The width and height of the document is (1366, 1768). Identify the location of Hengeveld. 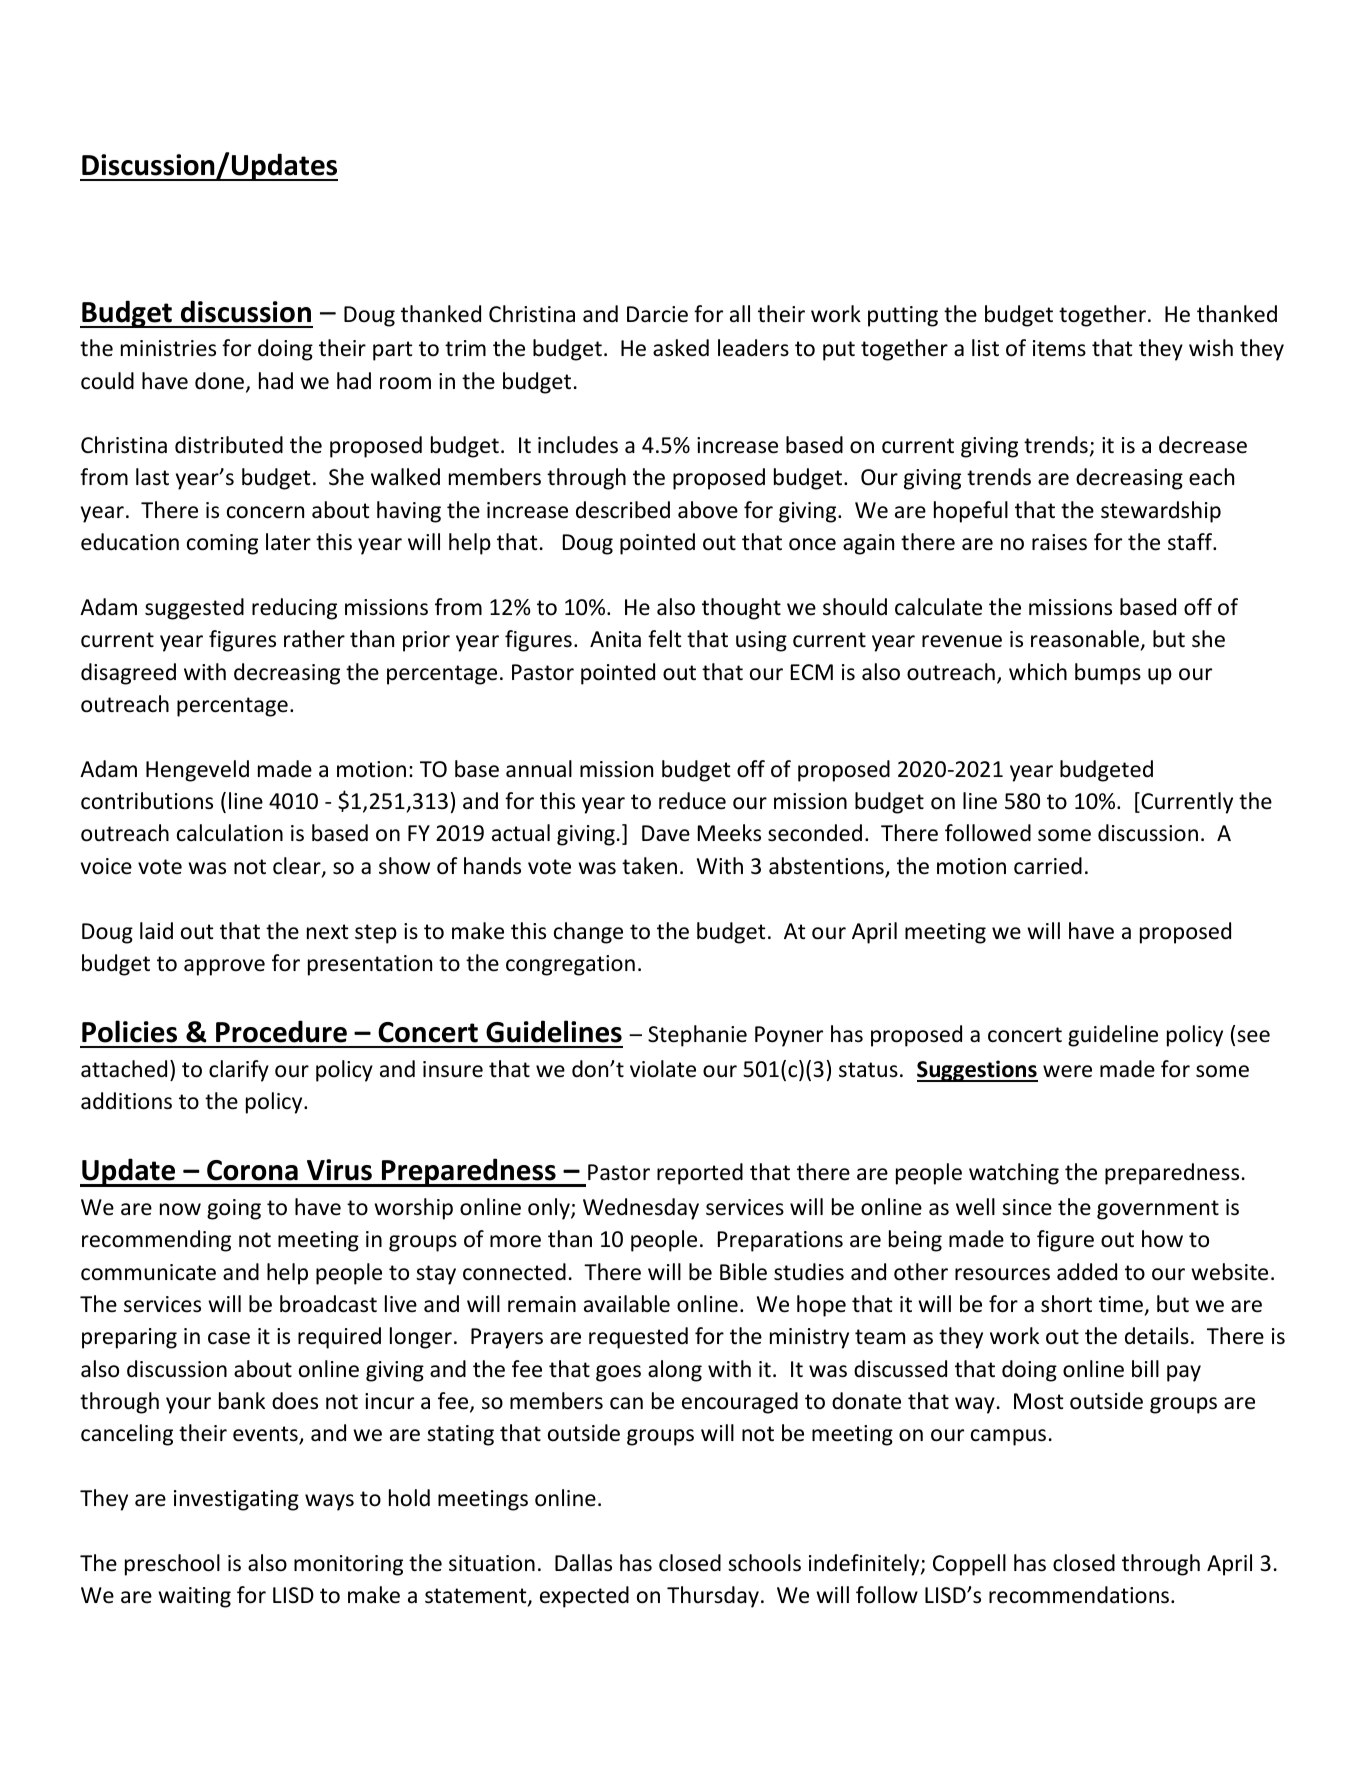
(197, 771).
